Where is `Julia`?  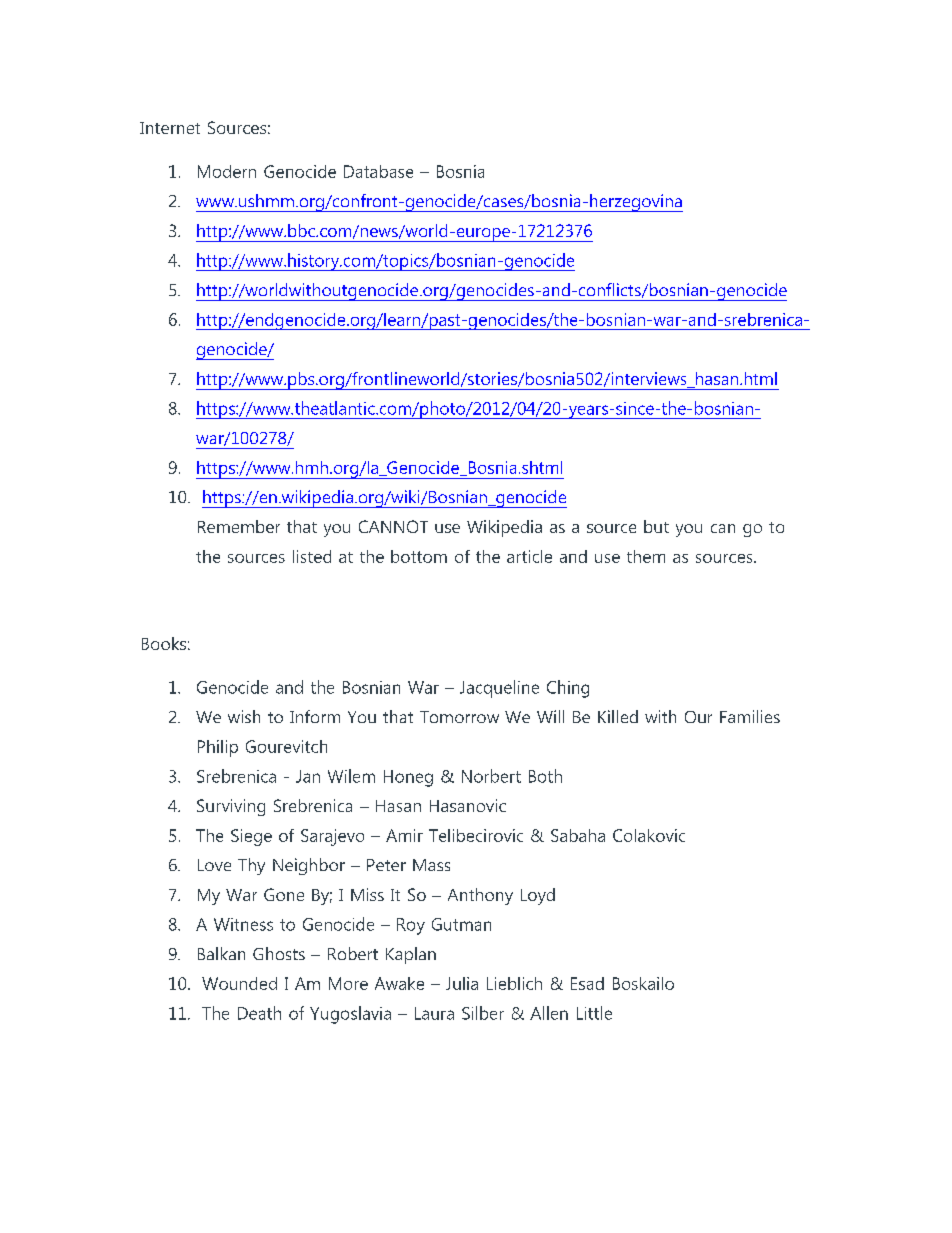
Julia is located at coordinates (462, 983).
